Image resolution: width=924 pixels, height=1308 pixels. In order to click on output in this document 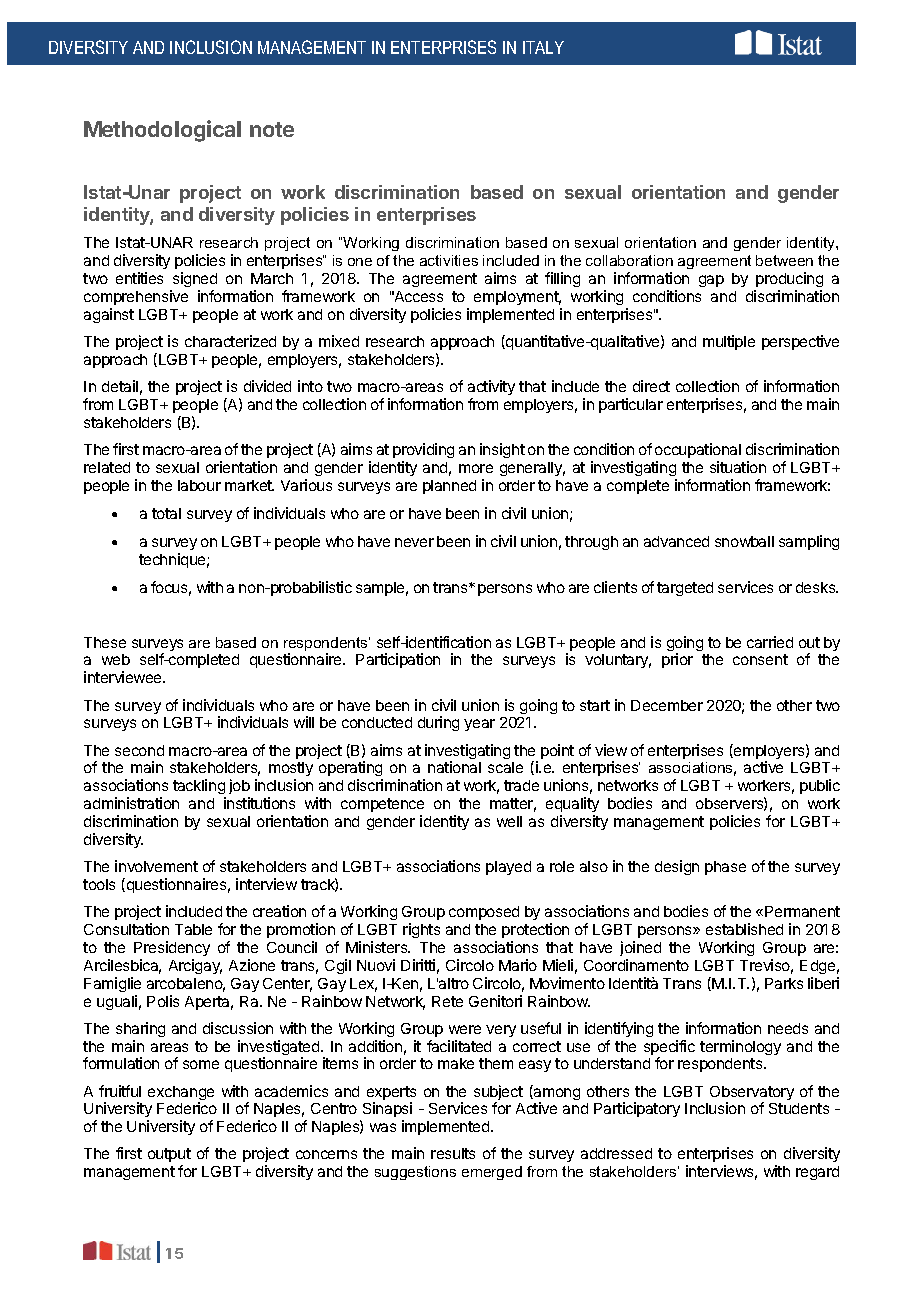, I will do `click(169, 1157)`.
